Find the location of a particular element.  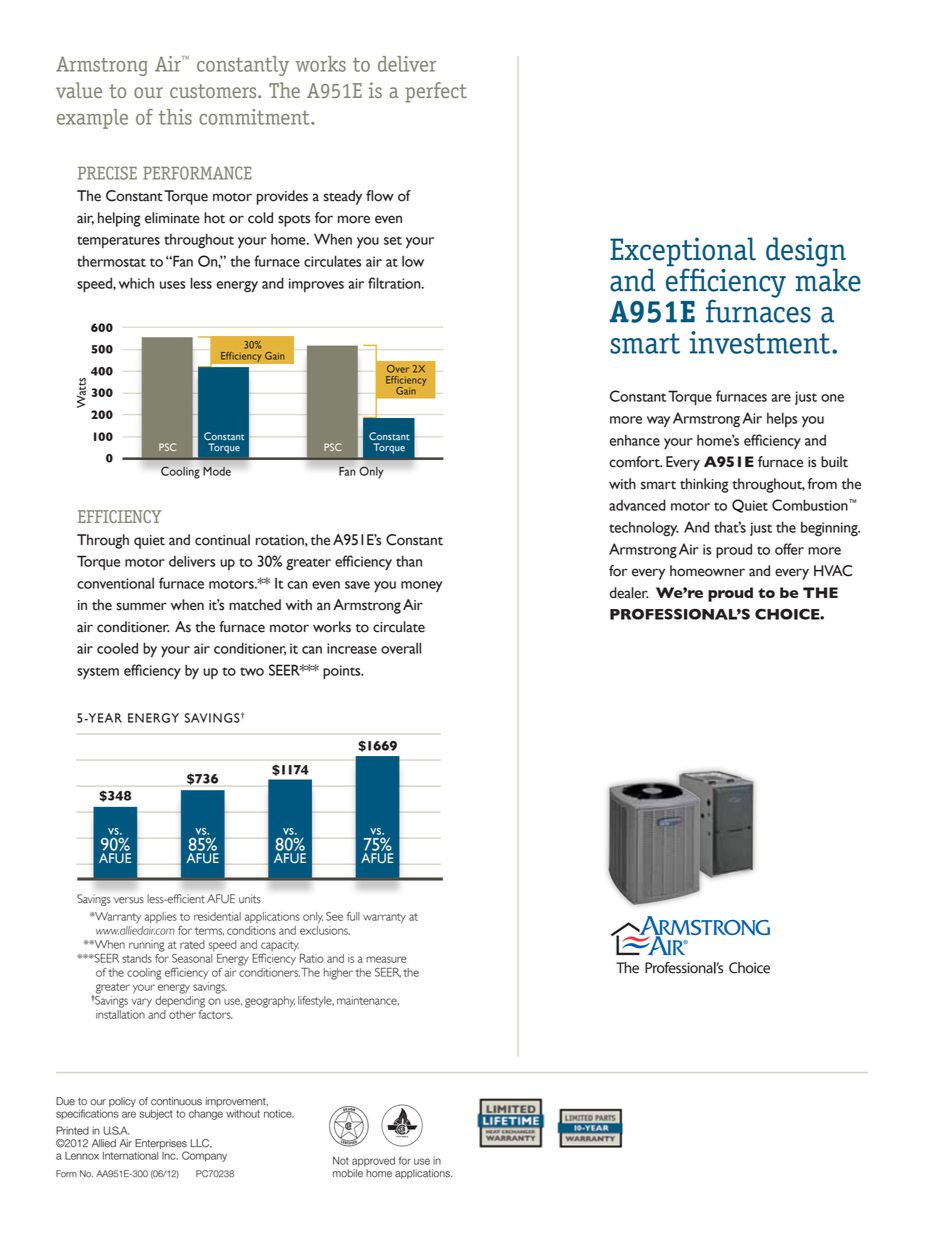

Mode is located at coordinates (217, 471).
